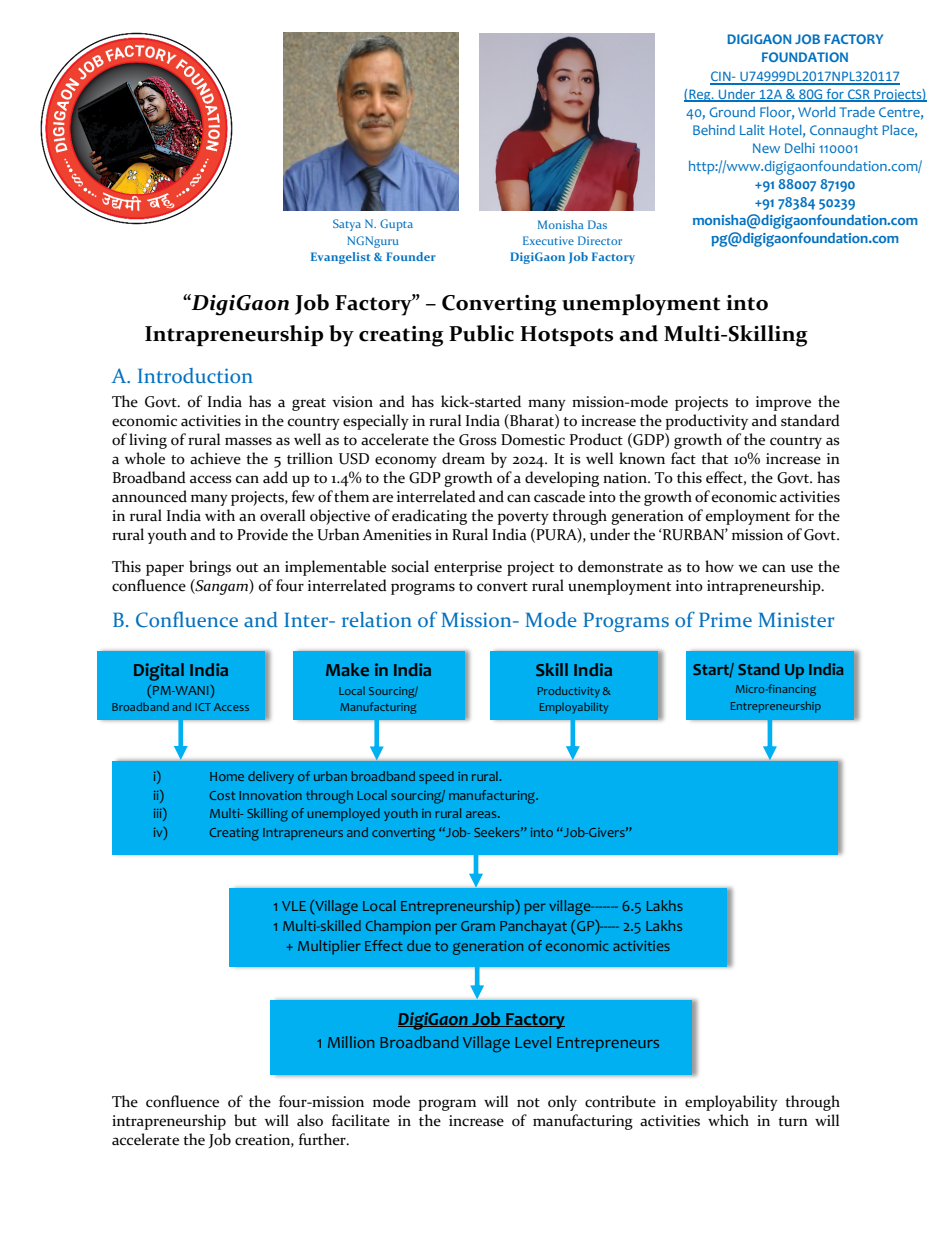  What do you see at coordinates (796, 619) in the image?
I see `Minister` at bounding box center [796, 619].
